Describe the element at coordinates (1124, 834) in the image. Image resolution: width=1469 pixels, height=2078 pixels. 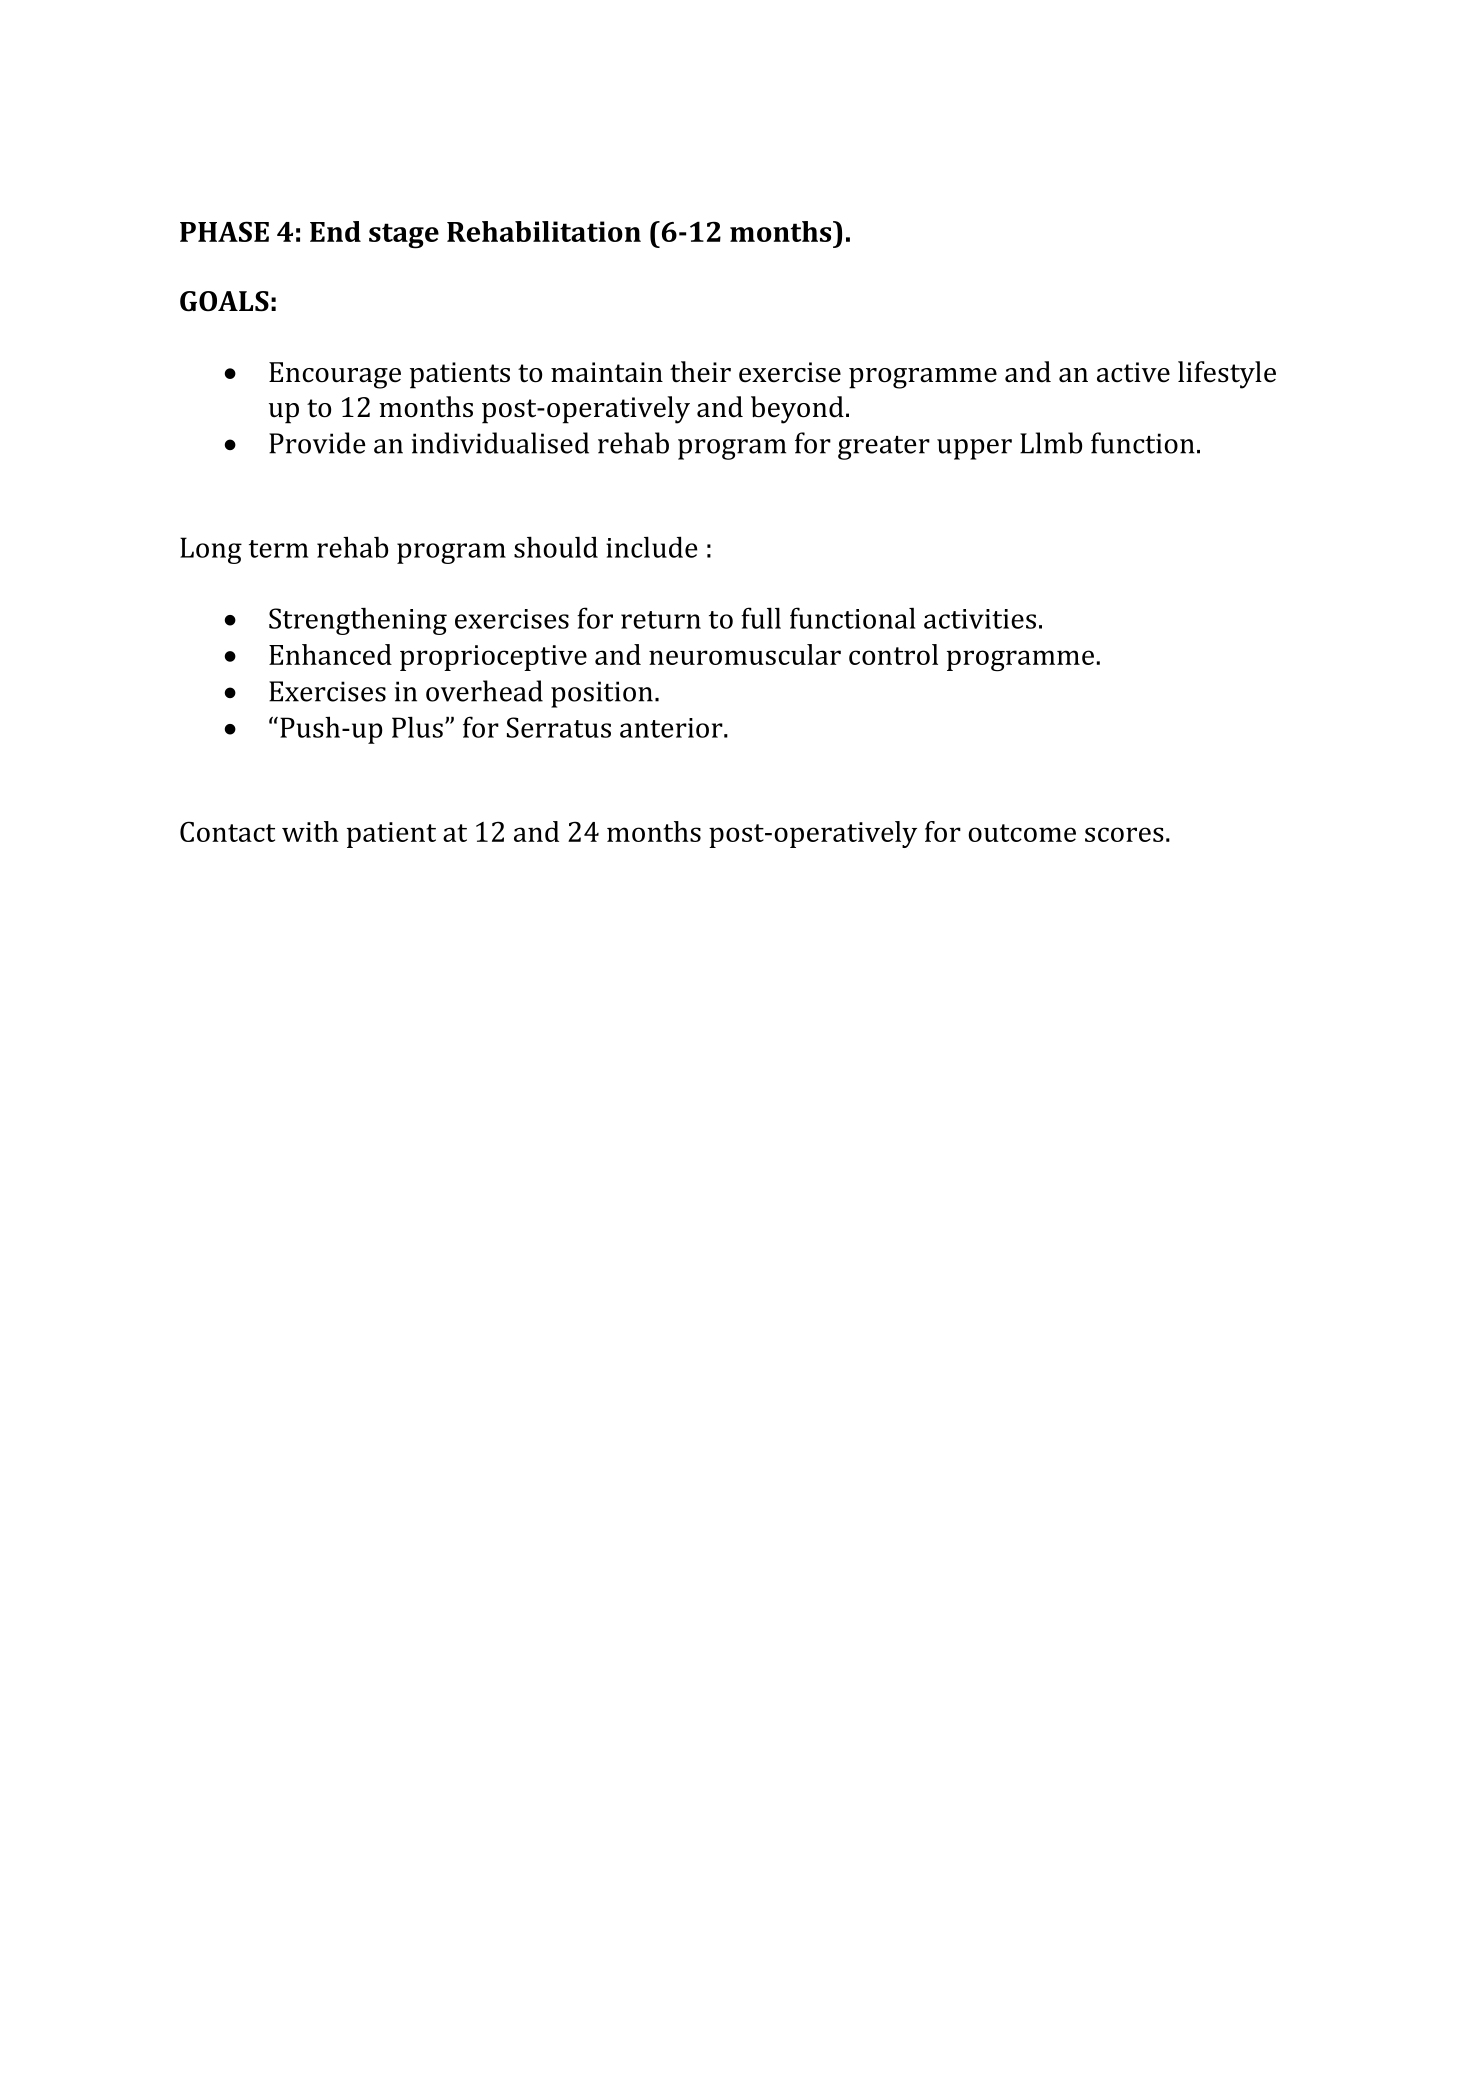
I see `scores` at that location.
